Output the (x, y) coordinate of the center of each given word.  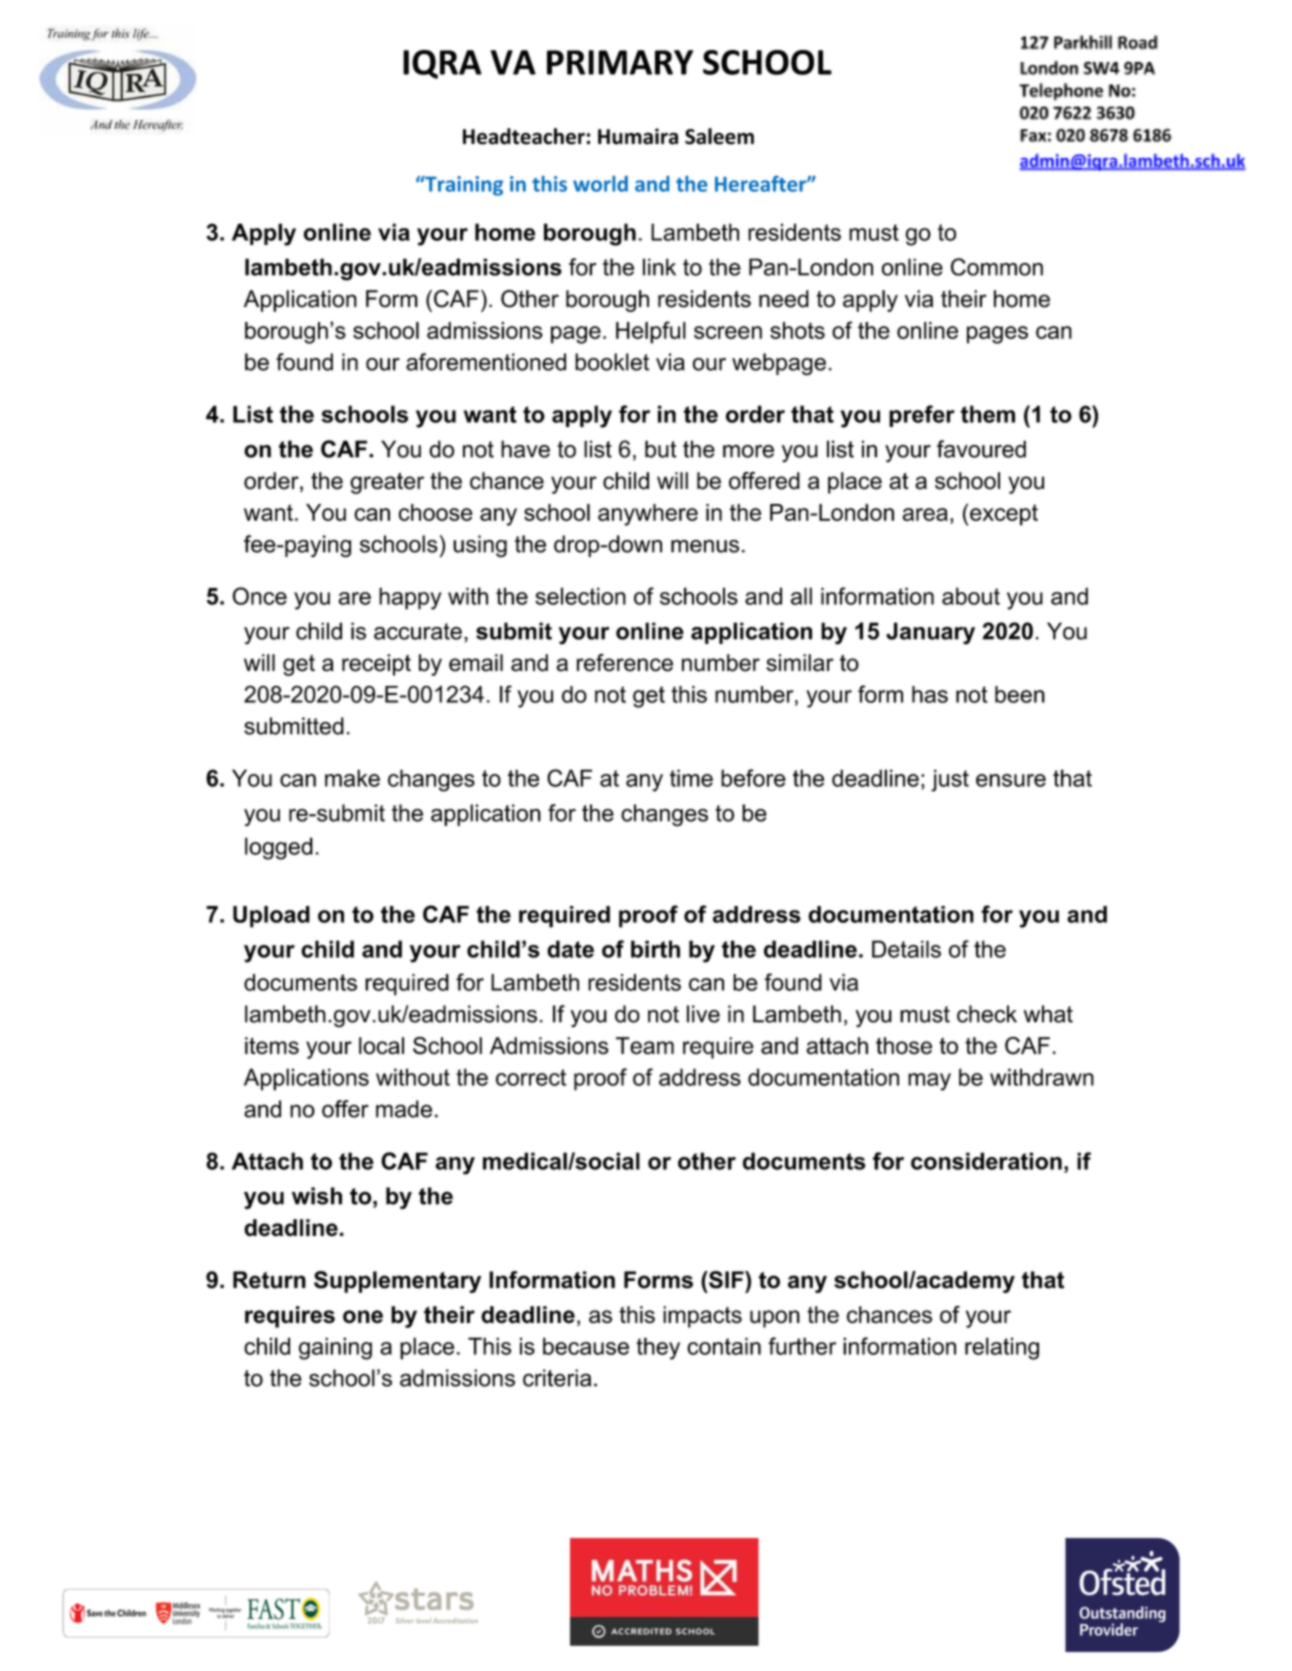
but (661, 449)
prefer (922, 416)
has (930, 694)
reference (625, 663)
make (352, 778)
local (381, 1046)
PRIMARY (620, 62)
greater (387, 483)
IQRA (442, 64)
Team (645, 1046)
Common (997, 267)
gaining (335, 1348)
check (987, 1014)
